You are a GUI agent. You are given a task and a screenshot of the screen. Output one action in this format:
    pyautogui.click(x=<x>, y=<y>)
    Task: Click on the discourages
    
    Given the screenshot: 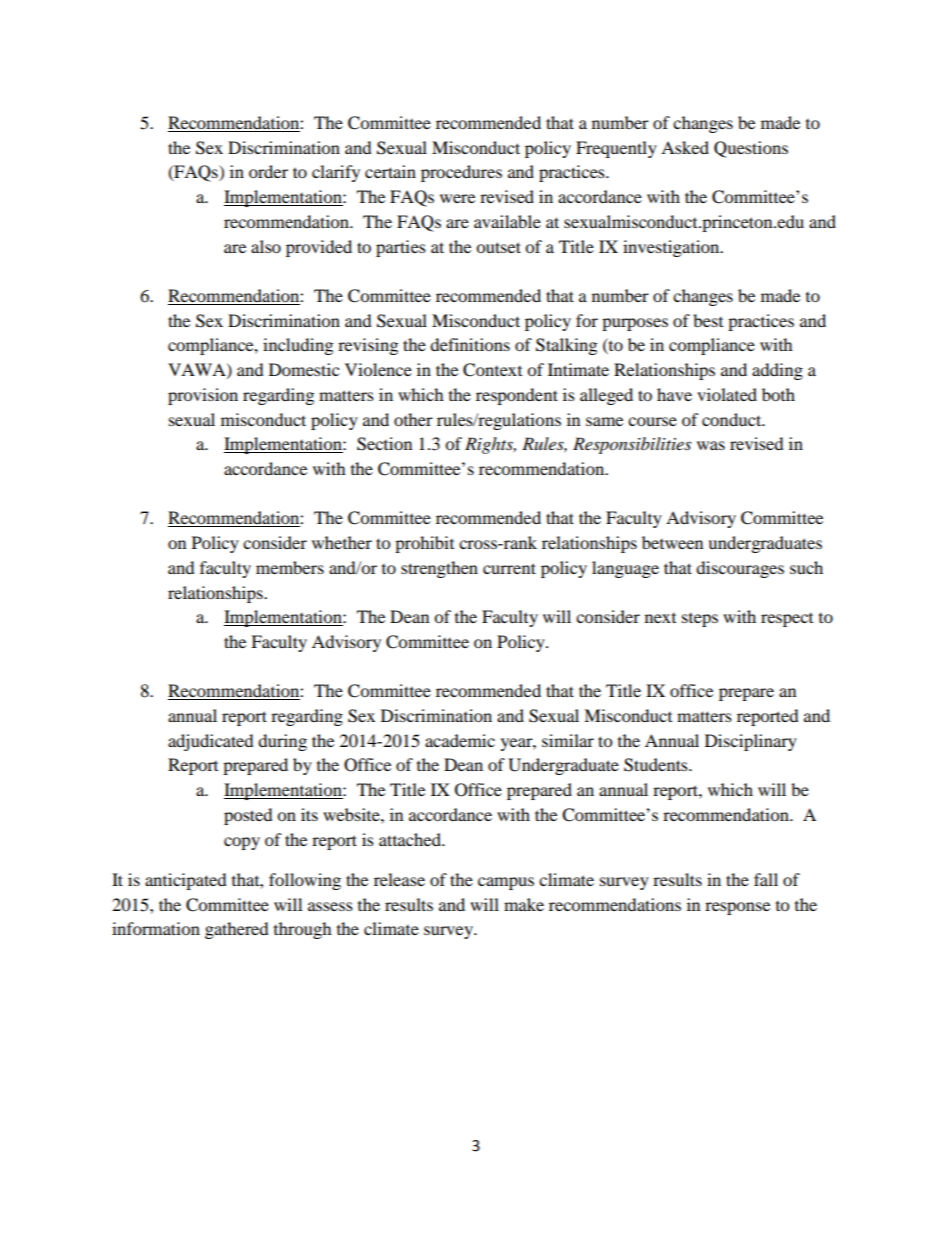 What is the action you would take?
    pyautogui.click(x=740, y=569)
